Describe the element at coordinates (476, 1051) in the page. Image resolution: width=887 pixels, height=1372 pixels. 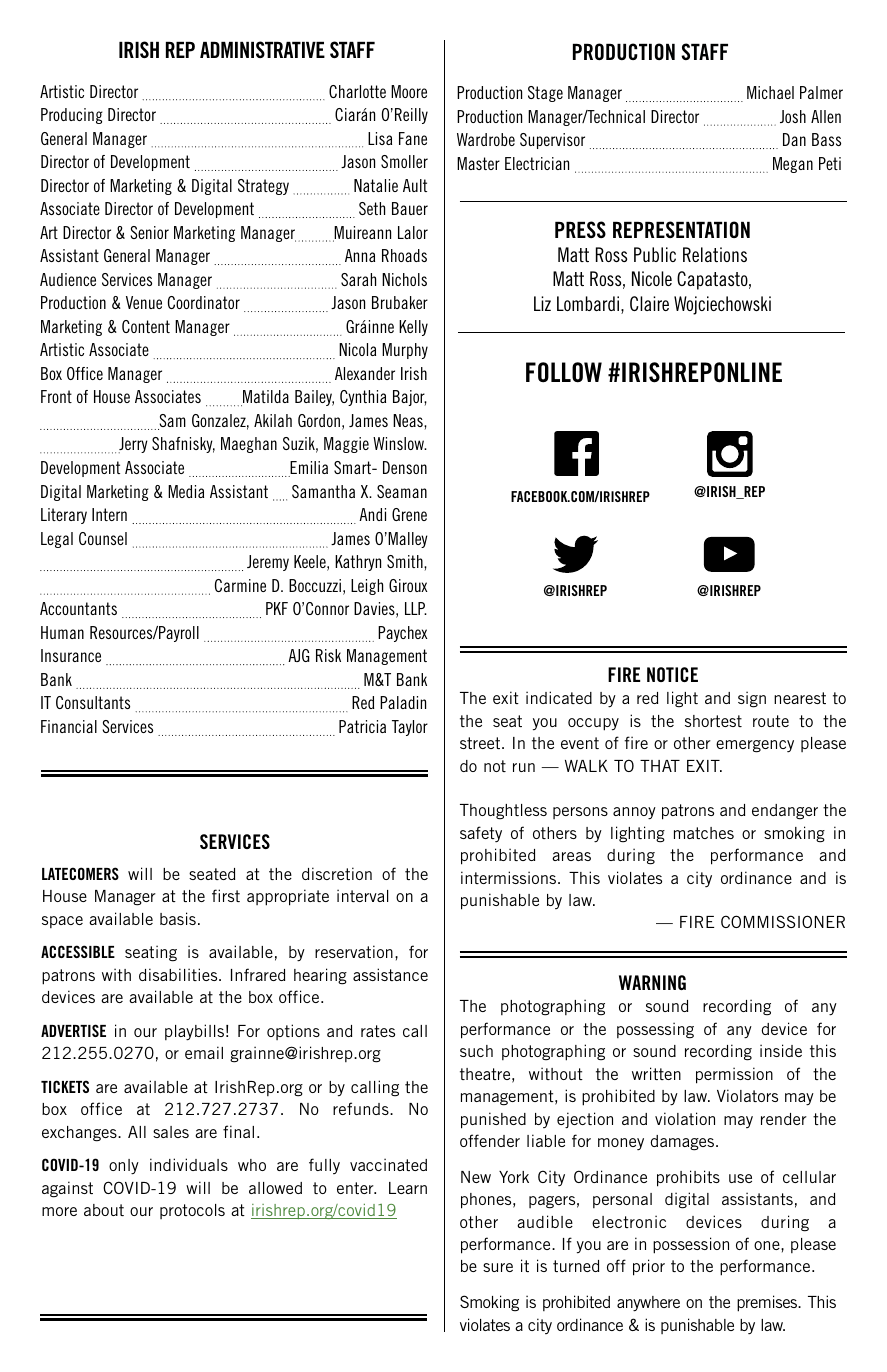
I see `such` at that location.
